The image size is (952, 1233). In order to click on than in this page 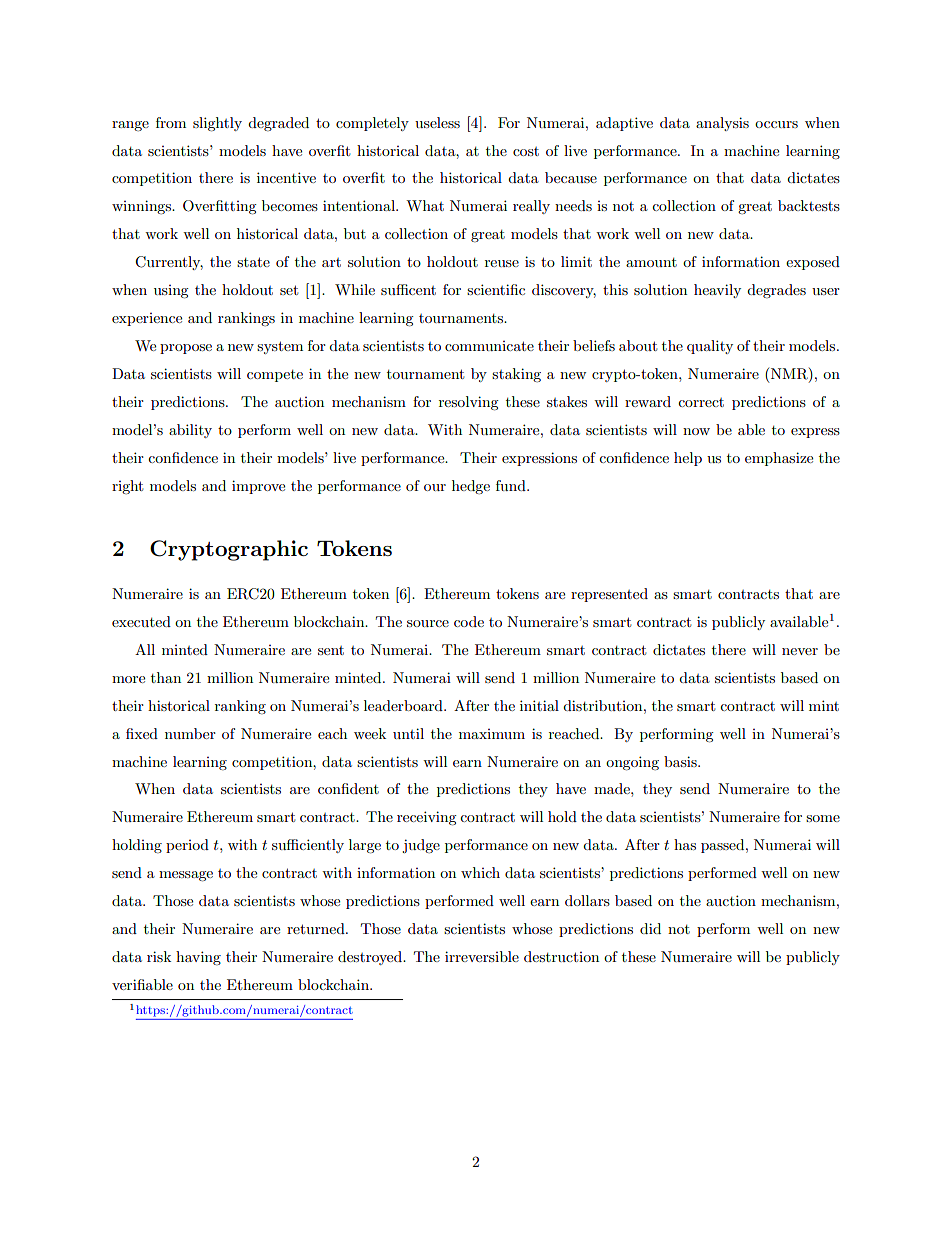, I will do `click(166, 677)`.
